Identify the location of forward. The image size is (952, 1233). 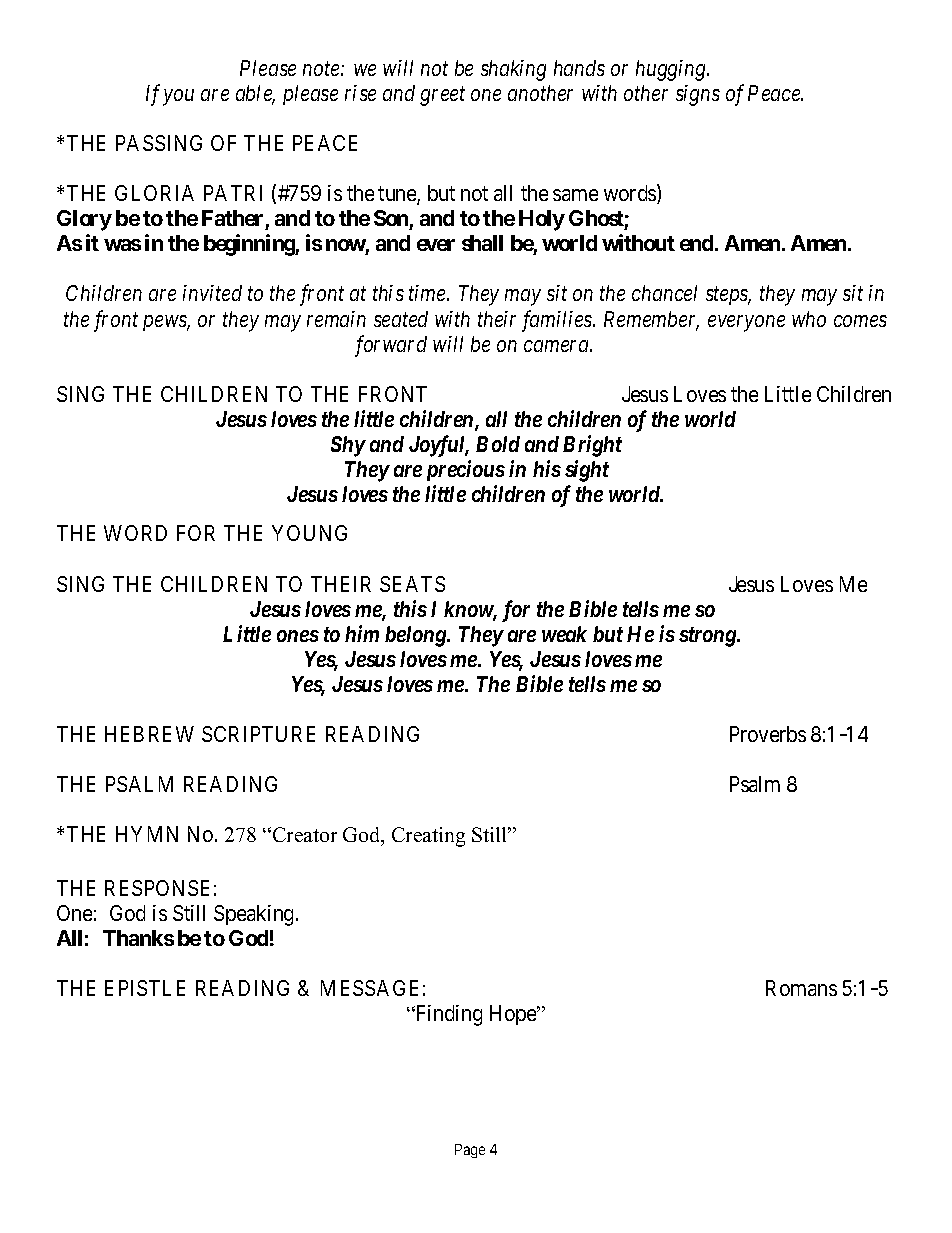
(391, 346).
